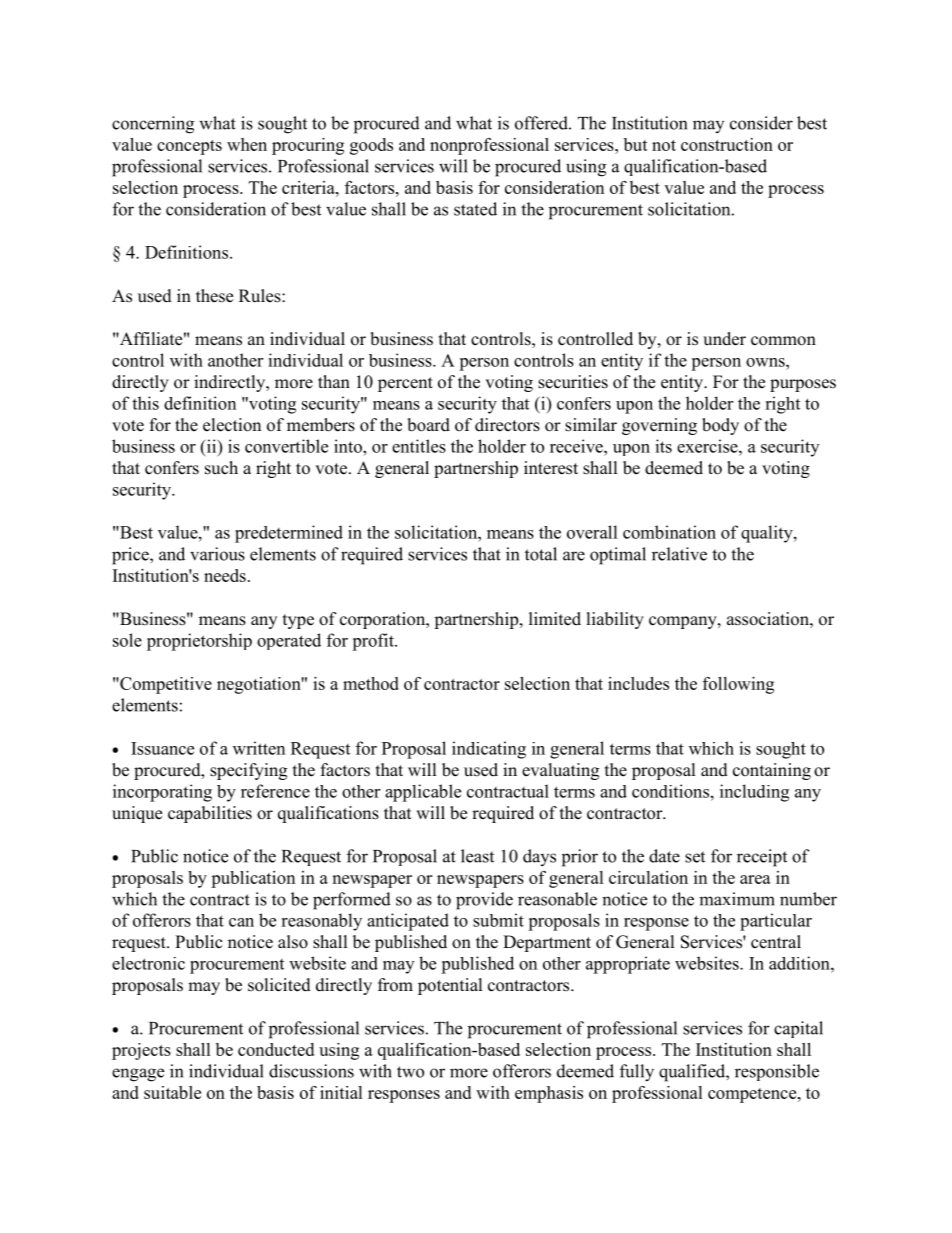 This page has width=952, height=1233. I want to click on exercise, so click(708, 446).
